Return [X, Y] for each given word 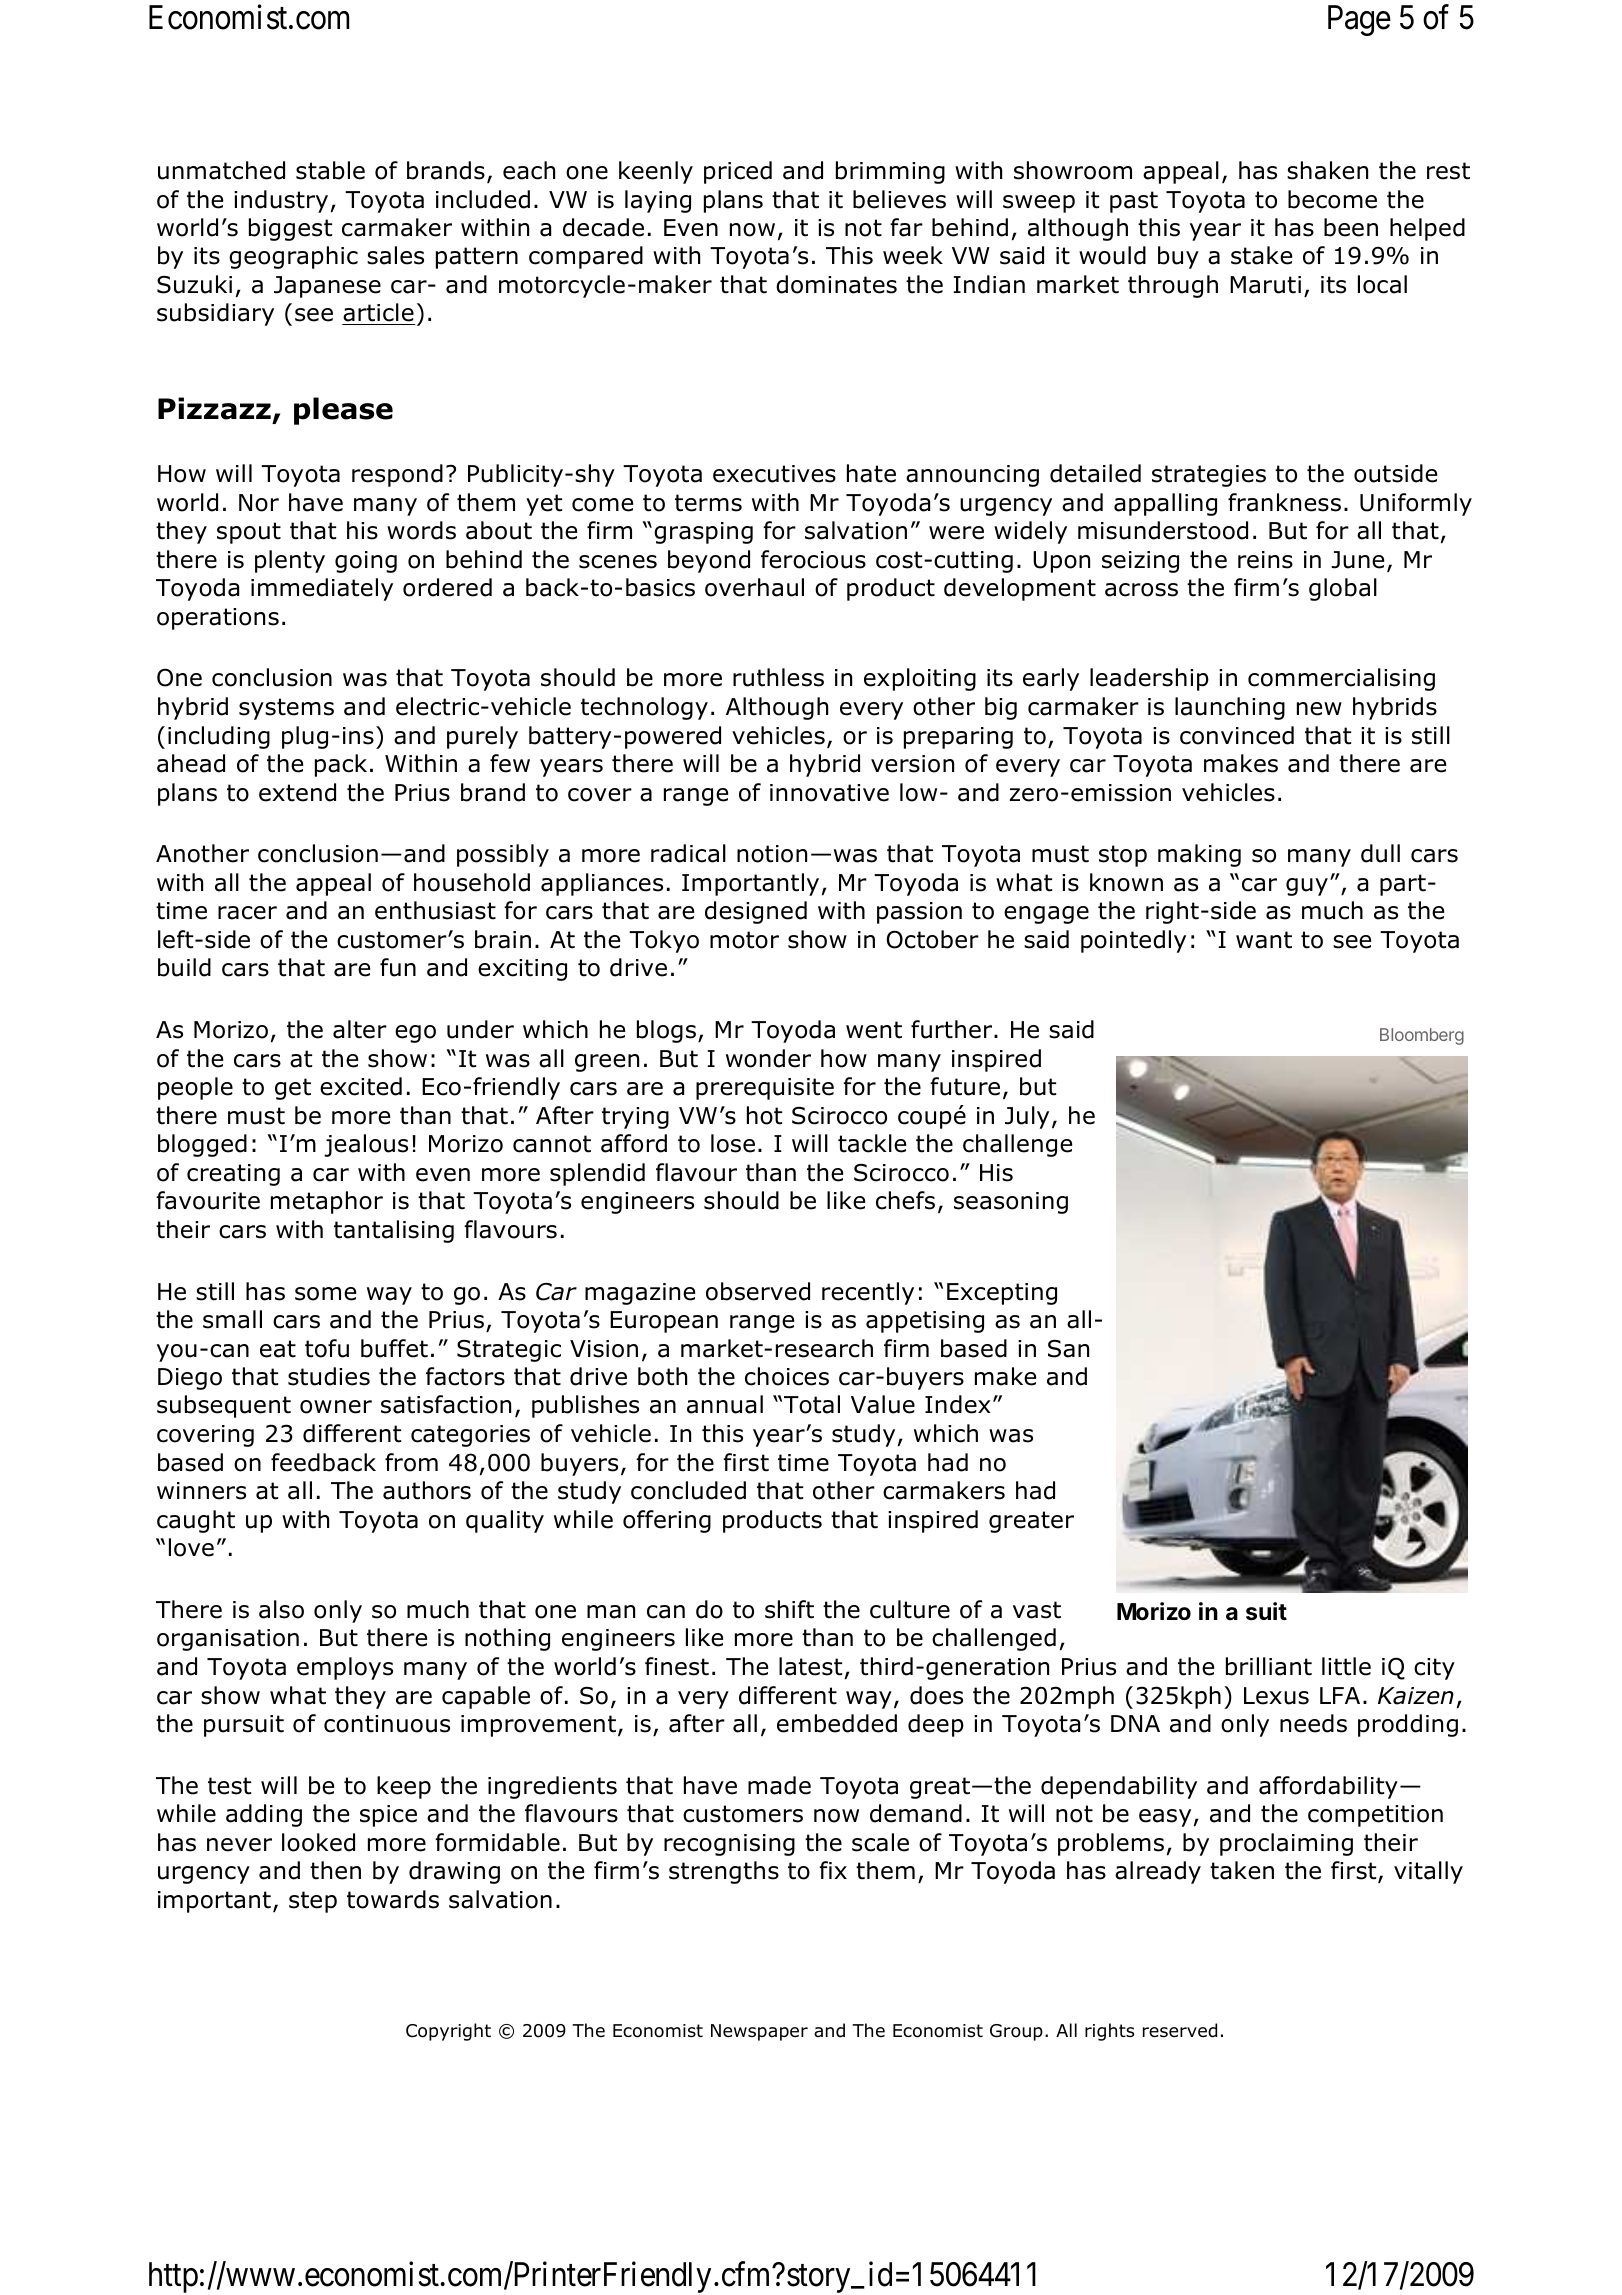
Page [1359, 20]
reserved [1180, 2030]
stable [330, 170]
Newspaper [759, 2032]
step [313, 1902]
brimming [890, 172]
